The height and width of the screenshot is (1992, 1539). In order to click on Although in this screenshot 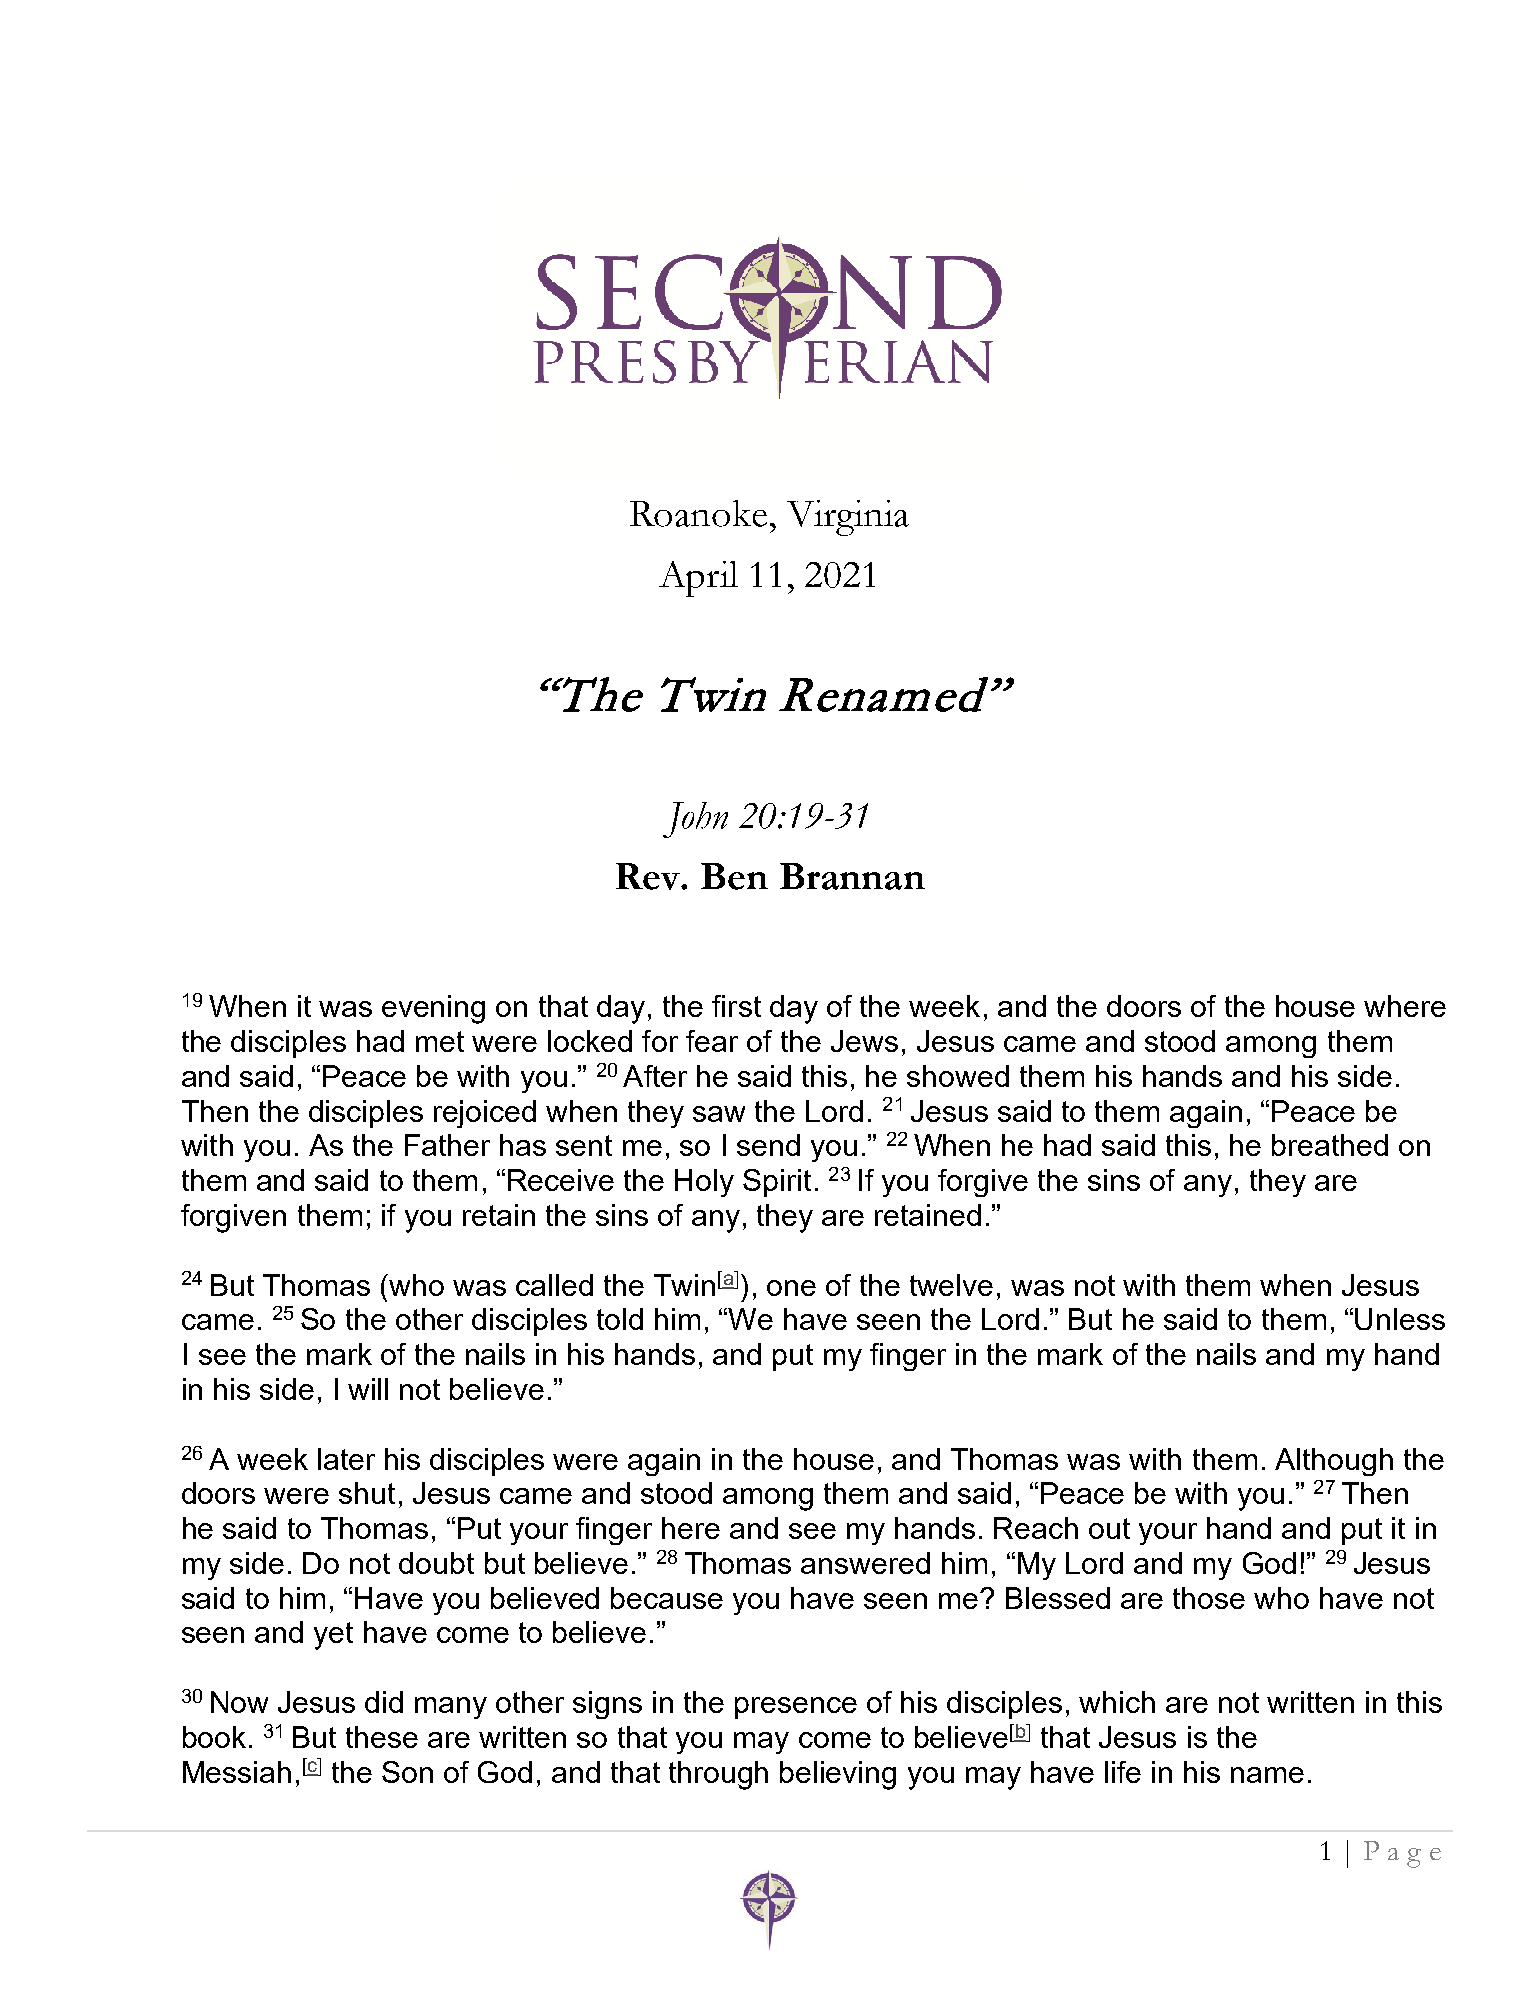, I will do `click(1334, 1462)`.
